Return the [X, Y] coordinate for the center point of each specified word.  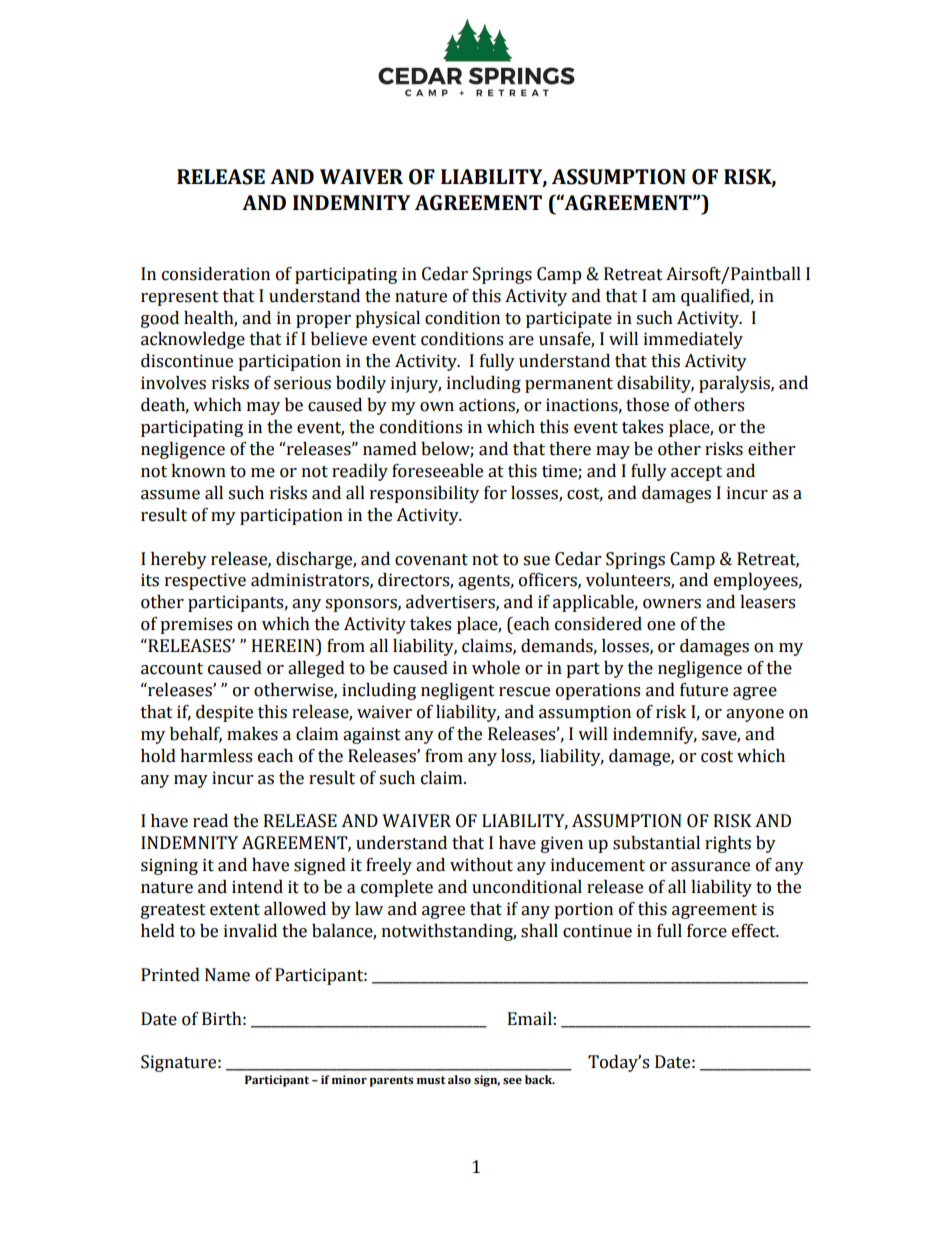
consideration [216, 274]
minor [349, 1079]
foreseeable [437, 471]
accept [696, 473]
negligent [458, 691]
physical [387, 319]
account [172, 669]
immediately [693, 340]
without [481, 865]
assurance [710, 867]
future [704, 690]
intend [257, 887]
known [198, 471]
